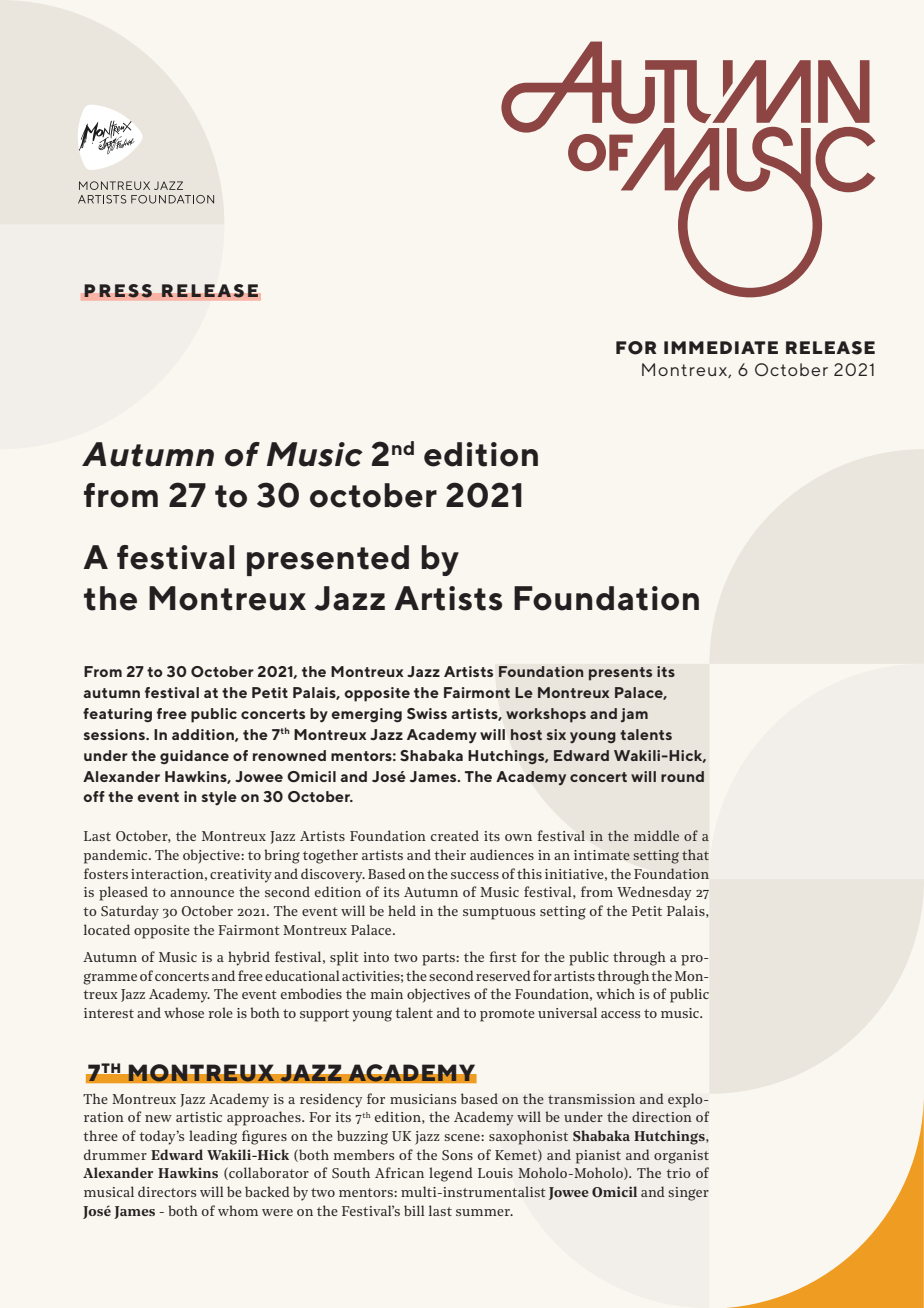 This screenshot has height=1308, width=924. I want to click on round, so click(682, 776).
